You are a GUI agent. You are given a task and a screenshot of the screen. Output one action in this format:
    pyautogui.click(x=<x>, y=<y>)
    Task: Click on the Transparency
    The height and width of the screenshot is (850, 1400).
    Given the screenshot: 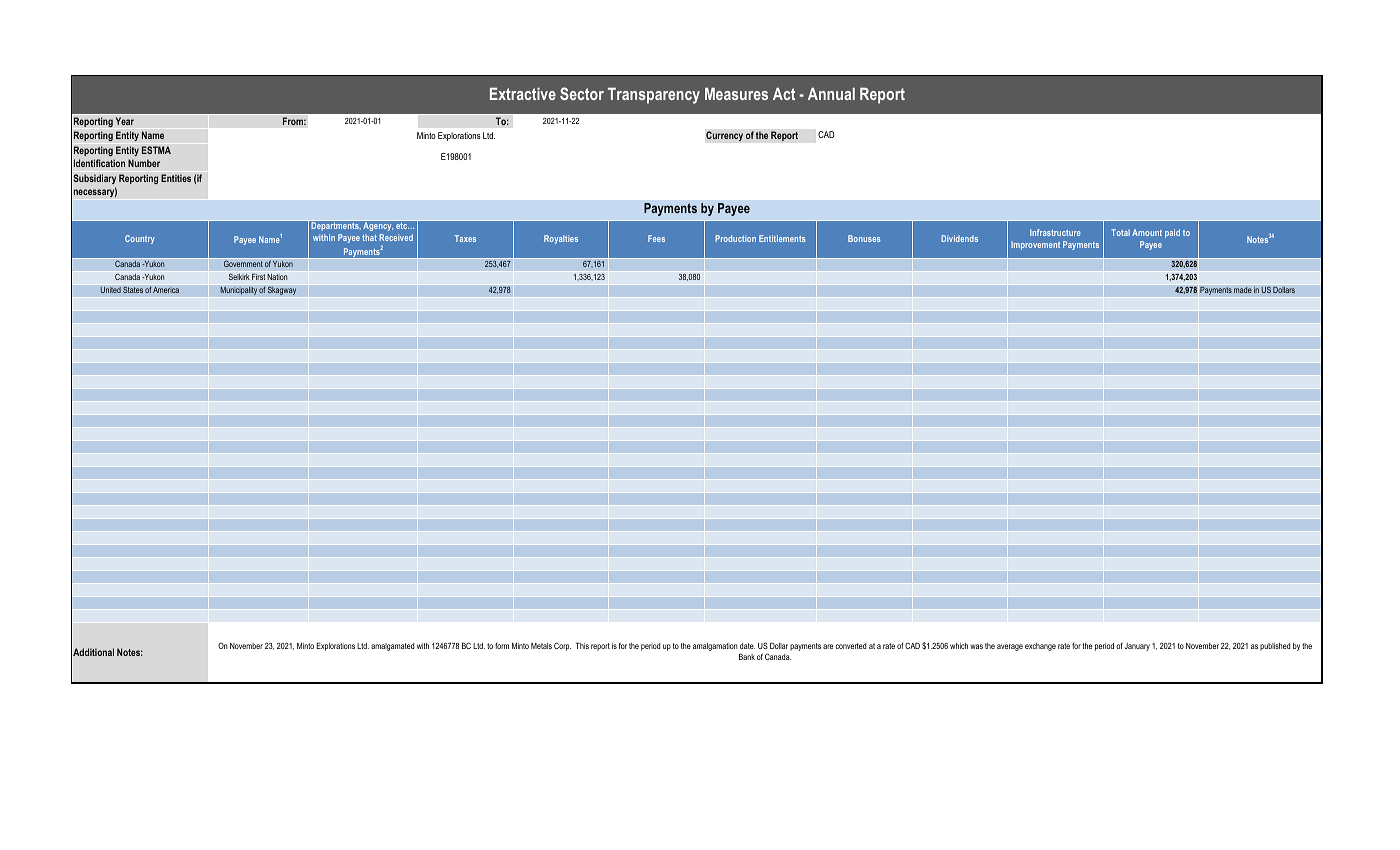 What is the action you would take?
    pyautogui.click(x=654, y=95)
